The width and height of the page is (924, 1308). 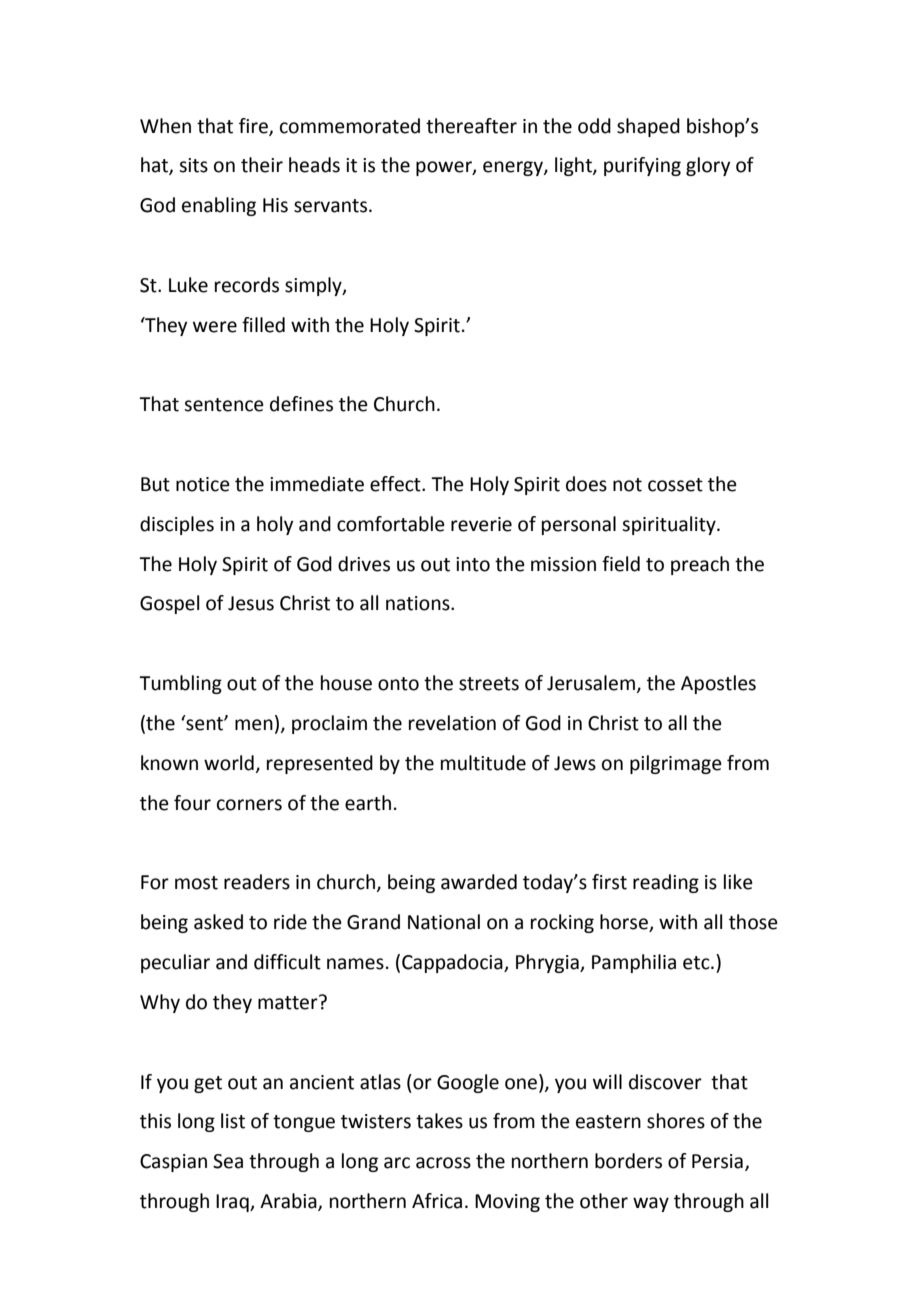 What do you see at coordinates (471, 126) in the page?
I see `thereafter` at bounding box center [471, 126].
